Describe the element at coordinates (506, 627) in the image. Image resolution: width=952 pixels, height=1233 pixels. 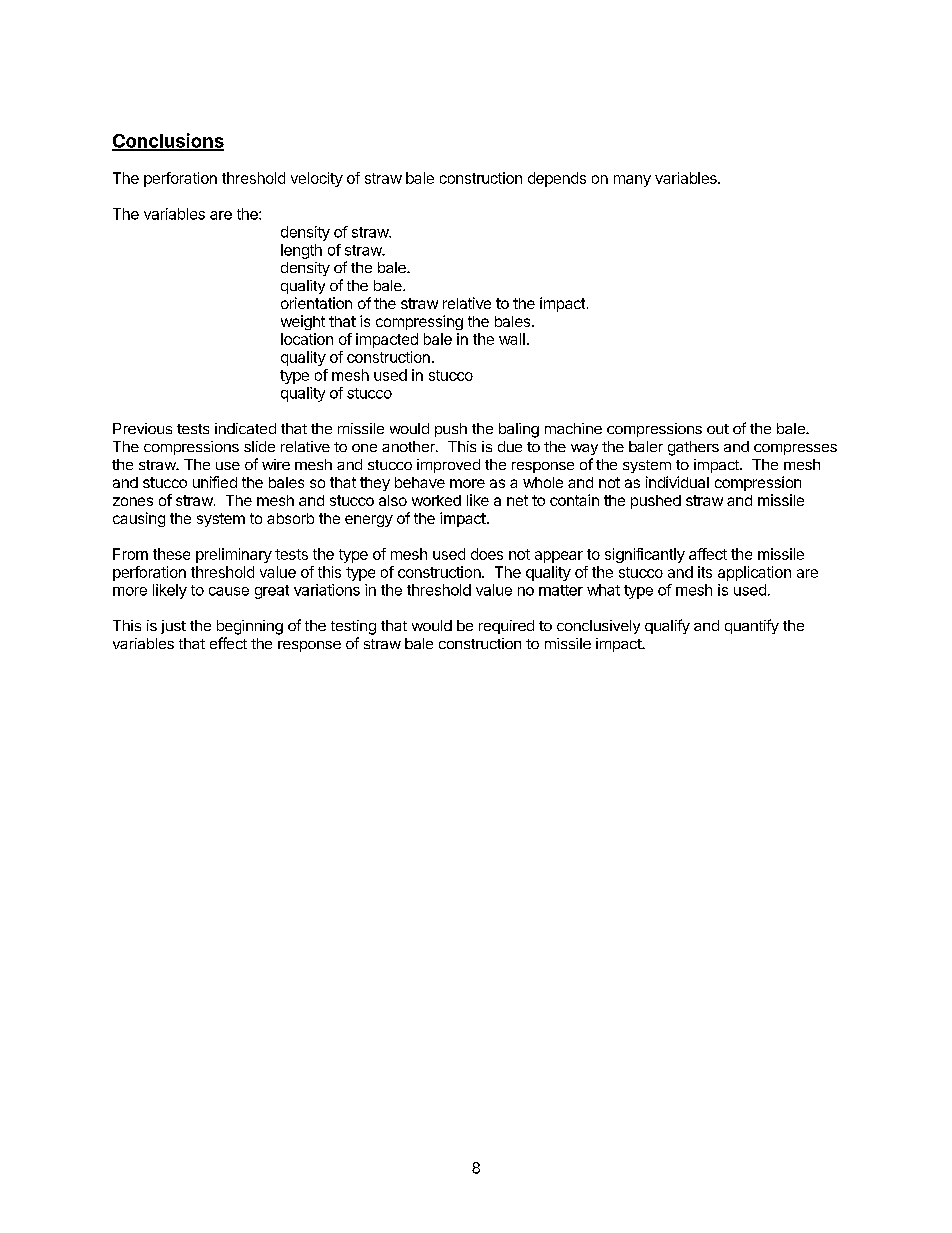
I see `required` at that location.
